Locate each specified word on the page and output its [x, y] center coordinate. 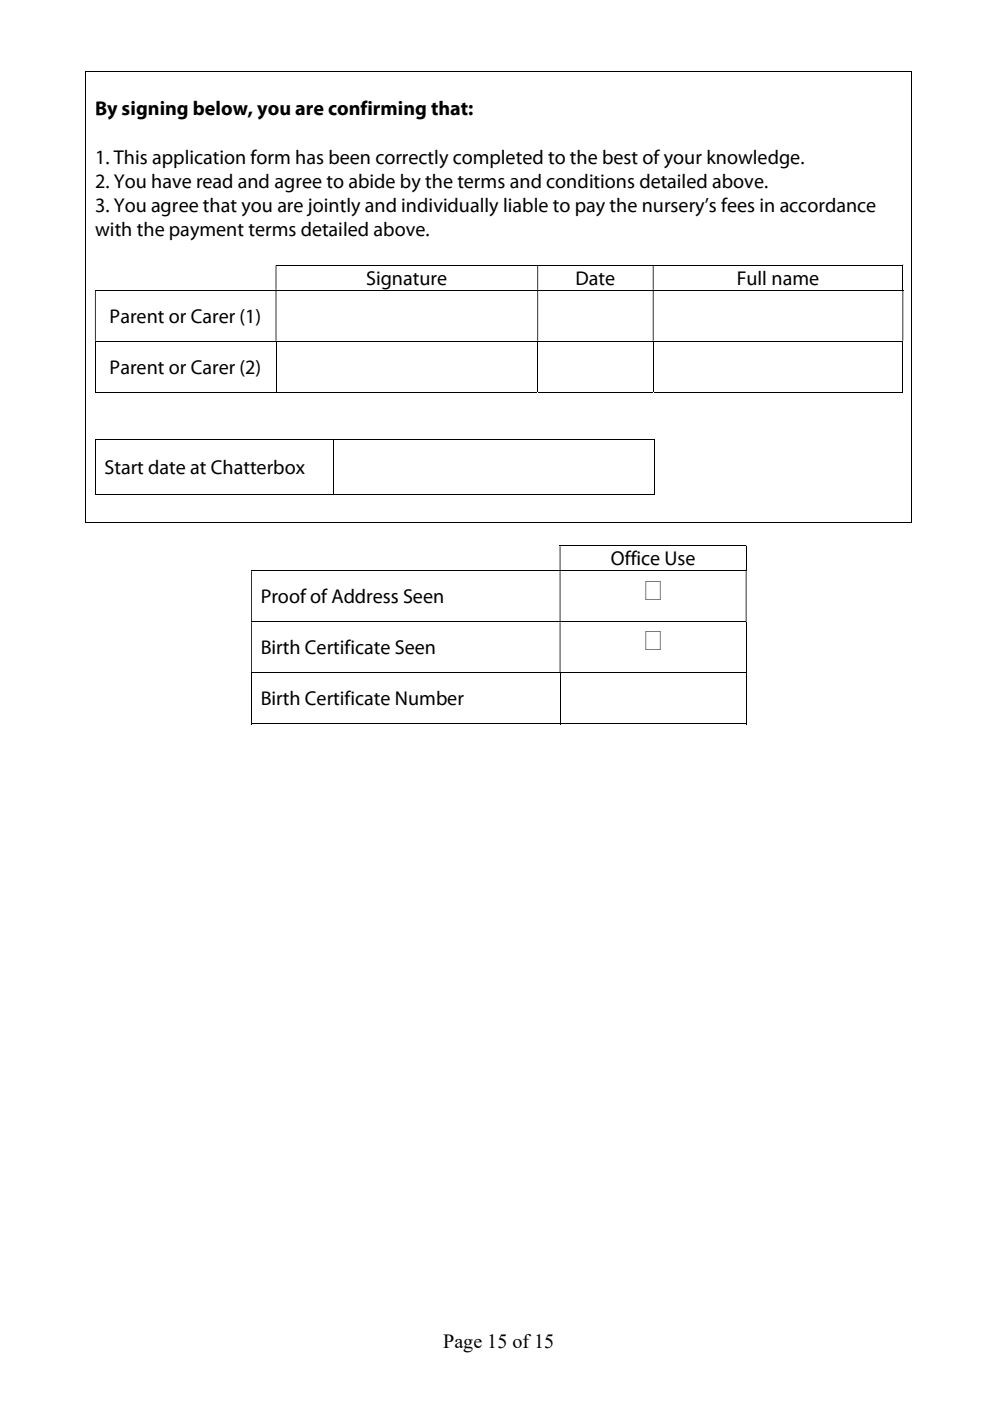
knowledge [754, 159]
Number [430, 698]
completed [498, 159]
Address [365, 596]
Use [680, 558]
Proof [284, 596]
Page [462, 1343]
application [198, 159]
